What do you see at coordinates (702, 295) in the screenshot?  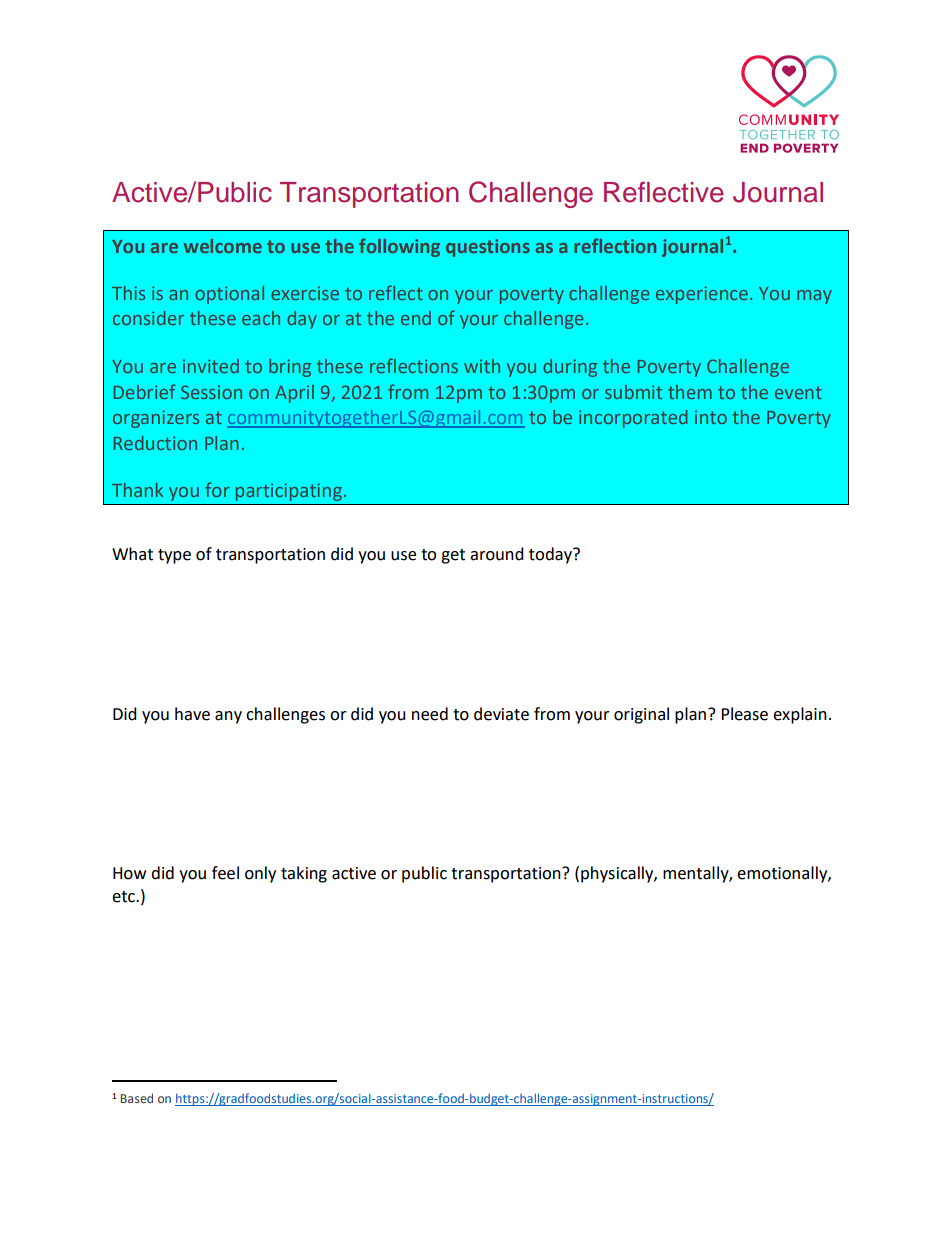 I see `experience` at bounding box center [702, 295].
